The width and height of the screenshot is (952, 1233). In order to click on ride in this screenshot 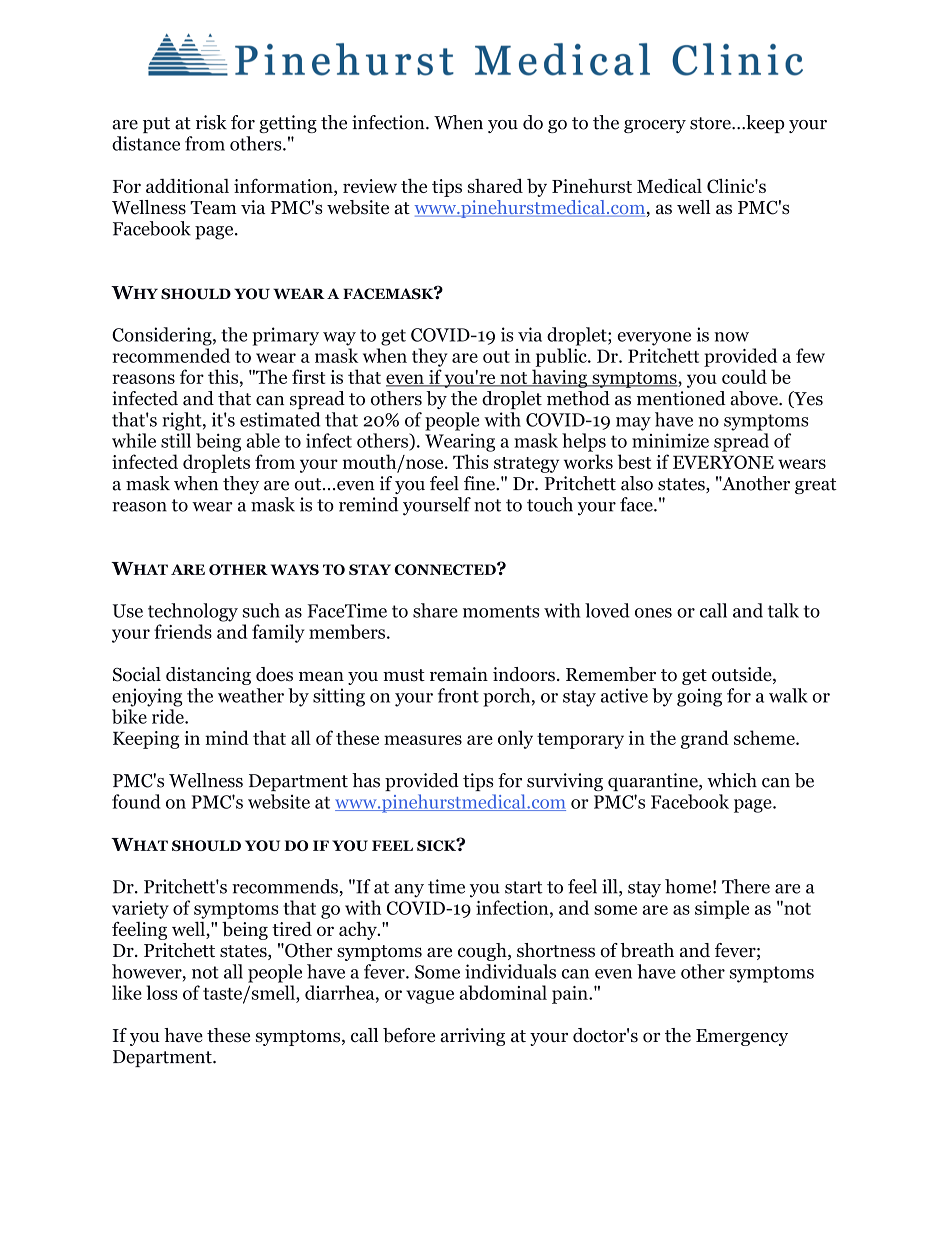, I will do `click(169, 716)`.
